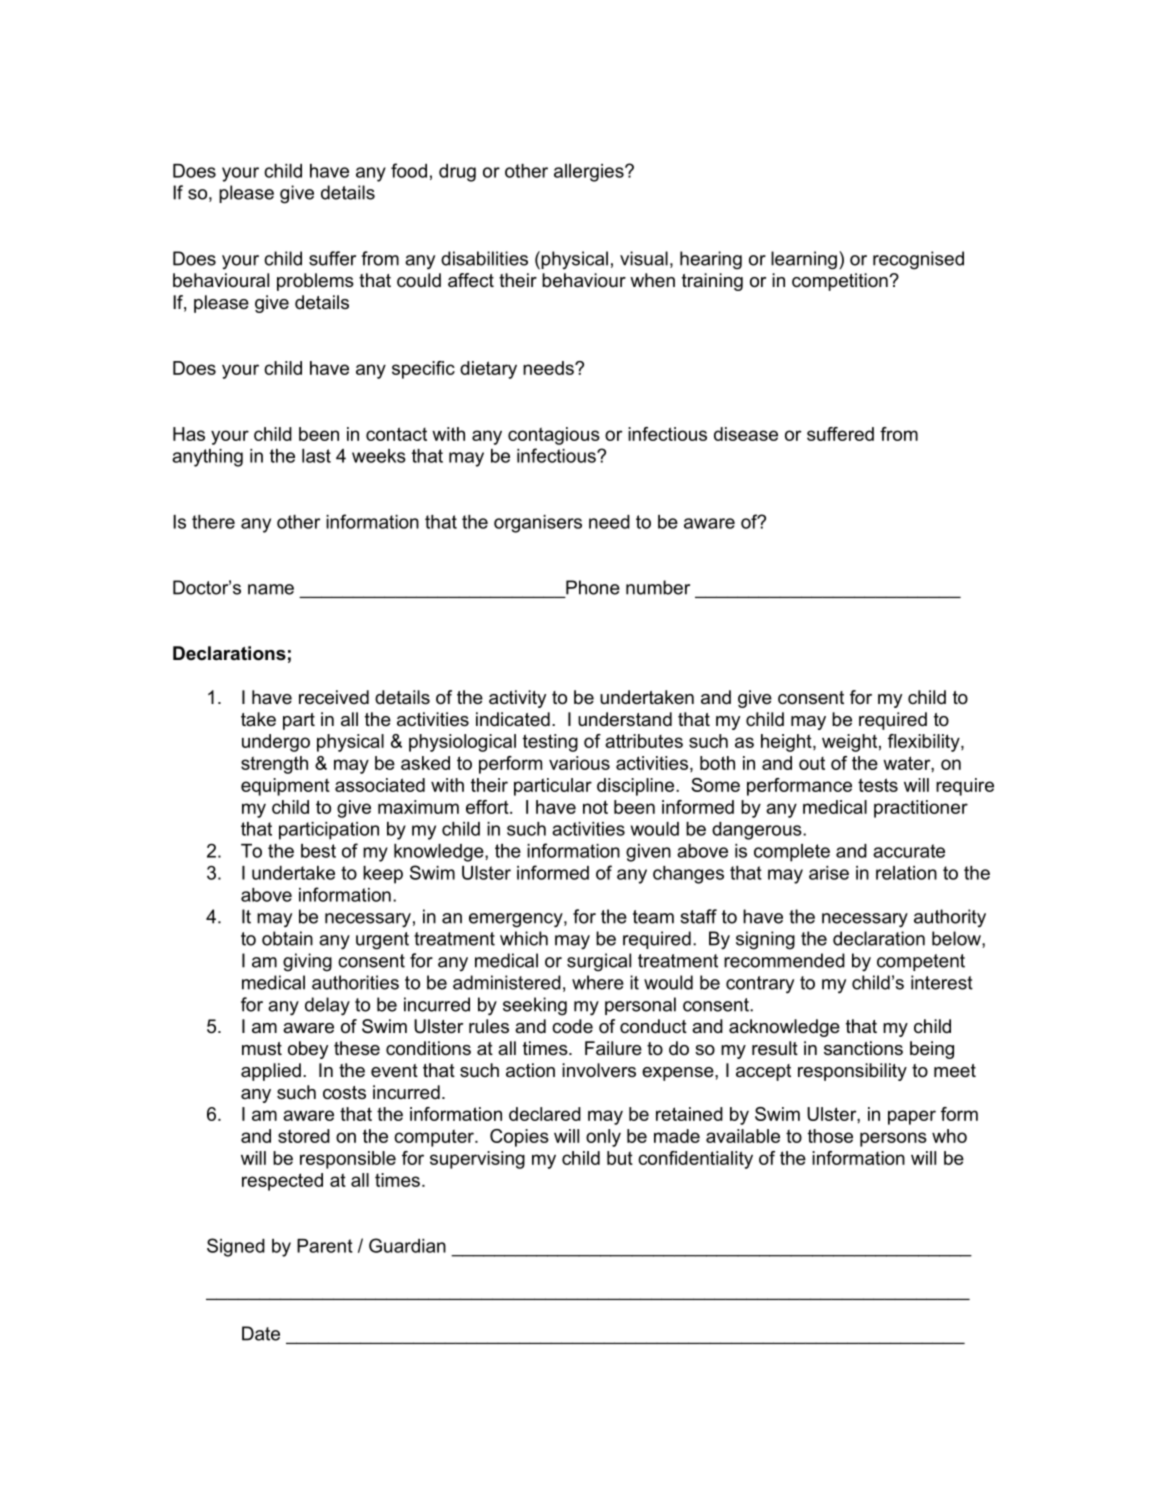 The height and width of the document is (1511, 1168). What do you see at coordinates (590, 173) in the document?
I see `allergies` at bounding box center [590, 173].
